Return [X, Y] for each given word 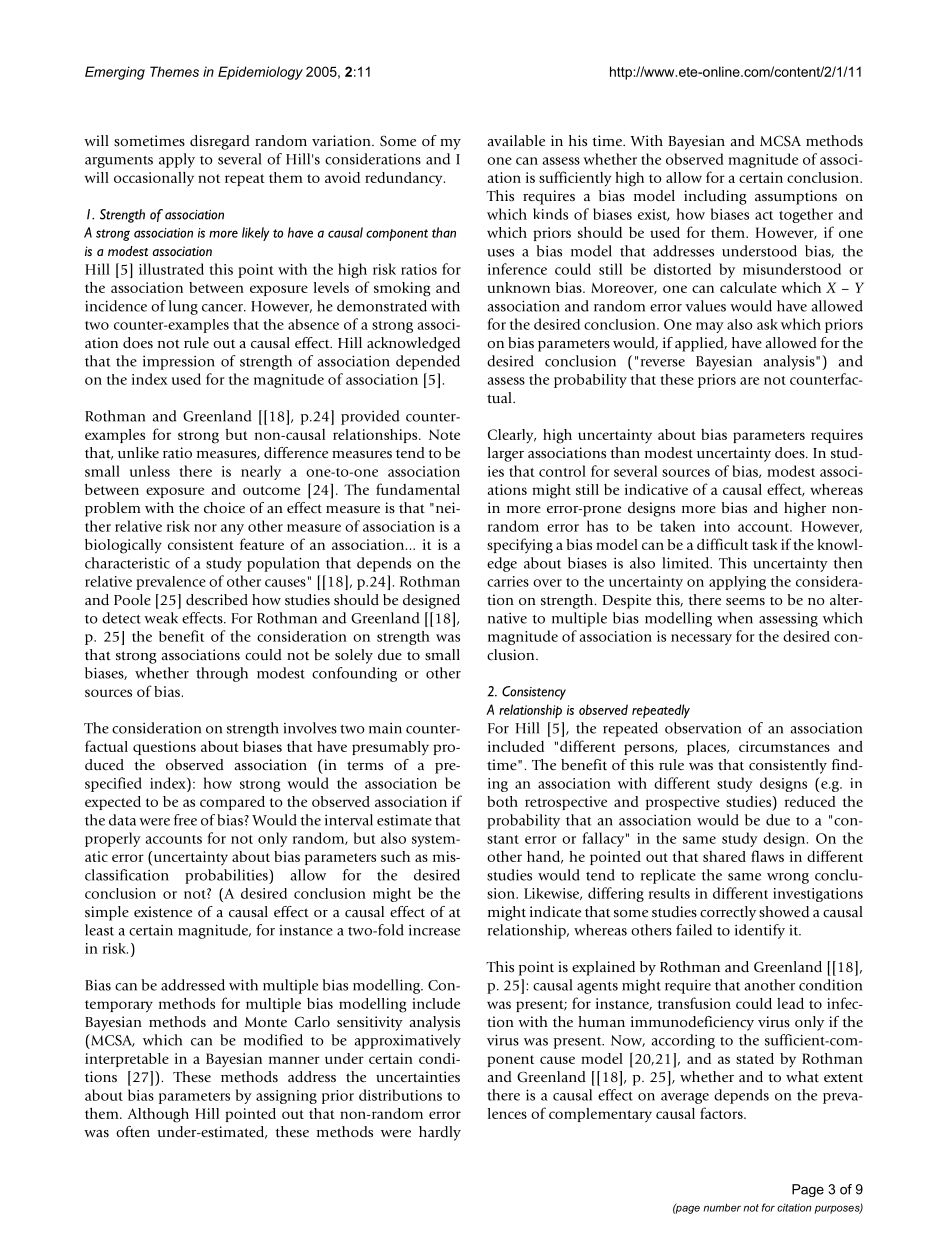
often [133, 1131]
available [516, 140]
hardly [440, 1133]
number [722, 1207]
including [715, 197]
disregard [220, 142]
